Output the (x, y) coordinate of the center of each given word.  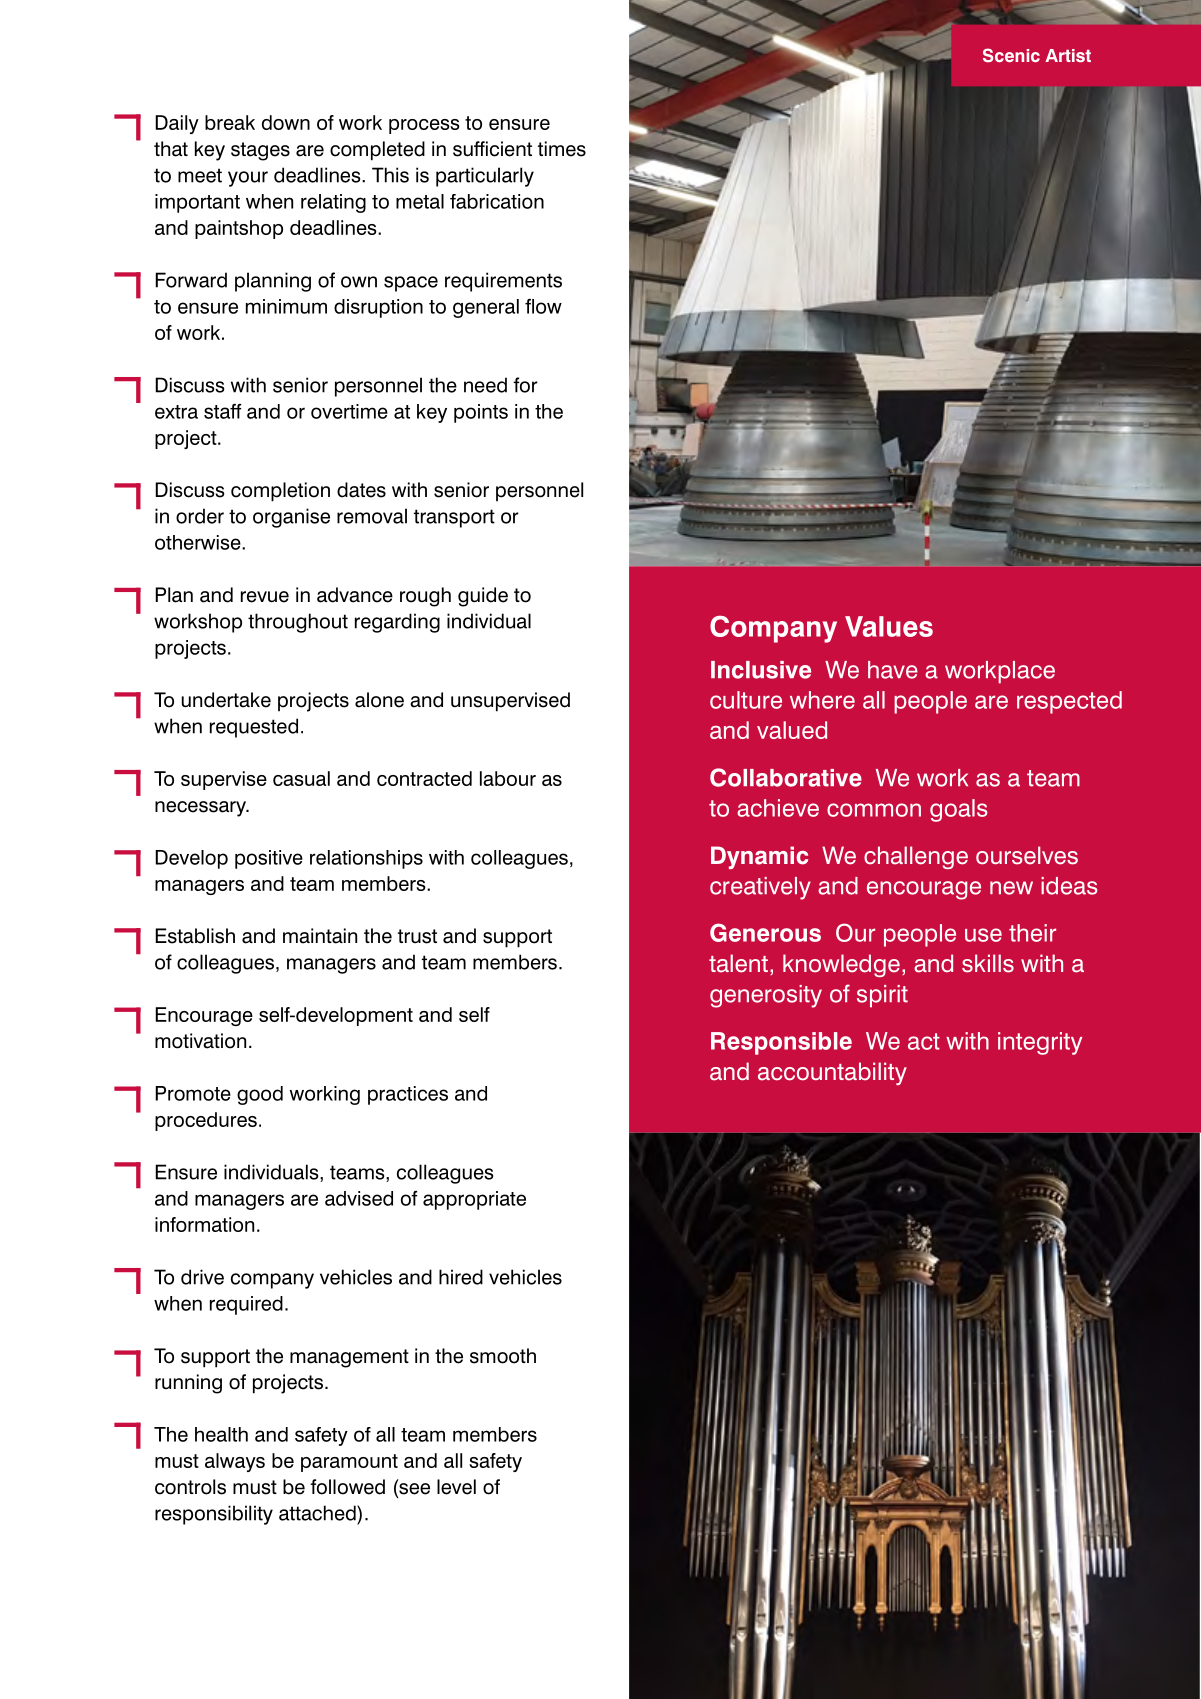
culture (746, 700)
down (286, 122)
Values (889, 626)
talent (738, 963)
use (983, 935)
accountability (832, 1073)
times (562, 149)
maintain (320, 936)
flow (543, 306)
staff (222, 411)
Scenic (1011, 55)
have (893, 670)
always (235, 1462)
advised (359, 1198)
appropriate (474, 1200)
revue (265, 597)
